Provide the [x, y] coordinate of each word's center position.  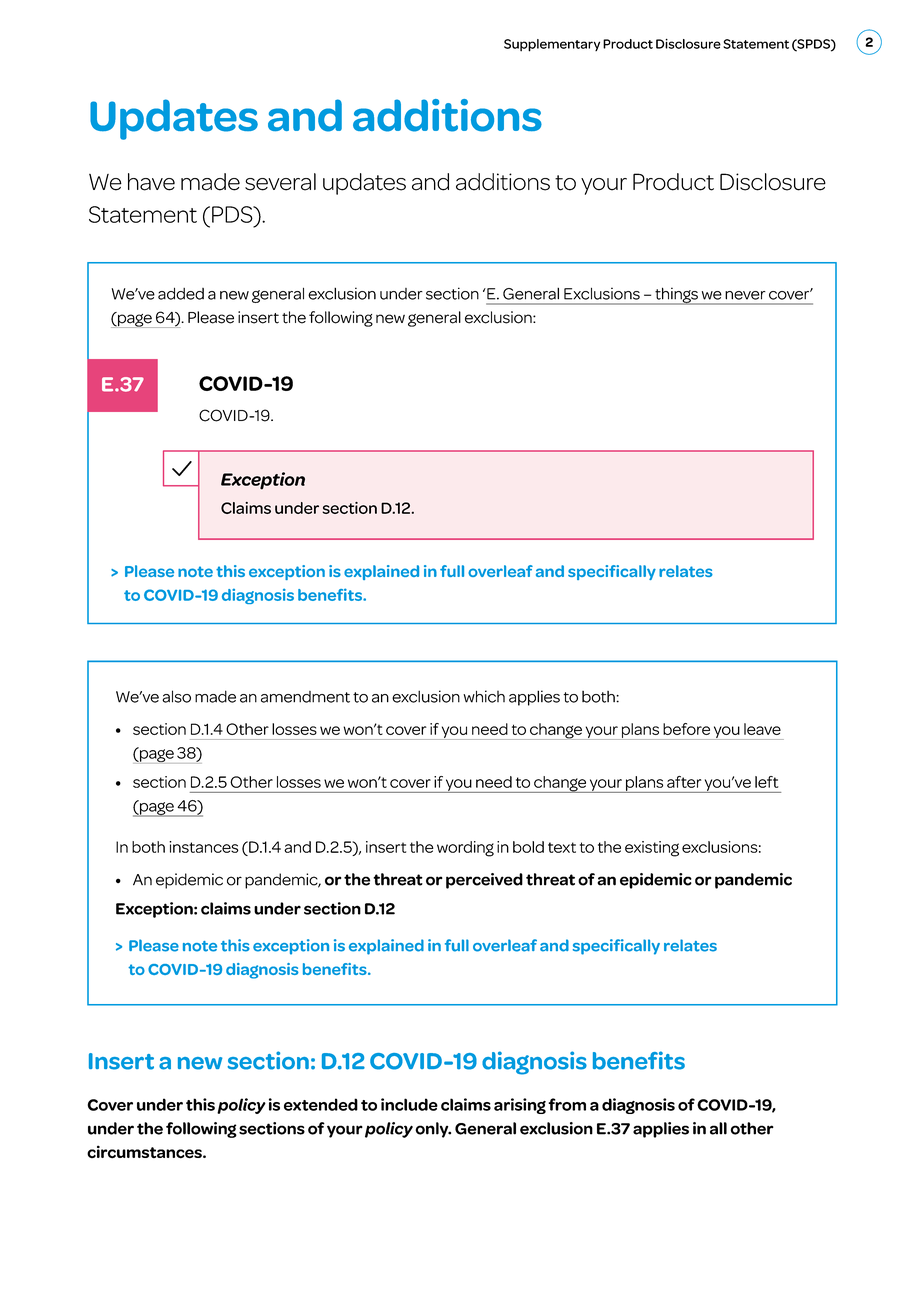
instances [204, 847]
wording [465, 849]
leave [762, 729]
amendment [305, 697]
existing [652, 849]
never [745, 295]
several [280, 182]
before [686, 729]
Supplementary [552, 45]
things [676, 296]
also [176, 696]
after [684, 782]
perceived [484, 881]
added [181, 294]
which [484, 696]
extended [321, 1104]
